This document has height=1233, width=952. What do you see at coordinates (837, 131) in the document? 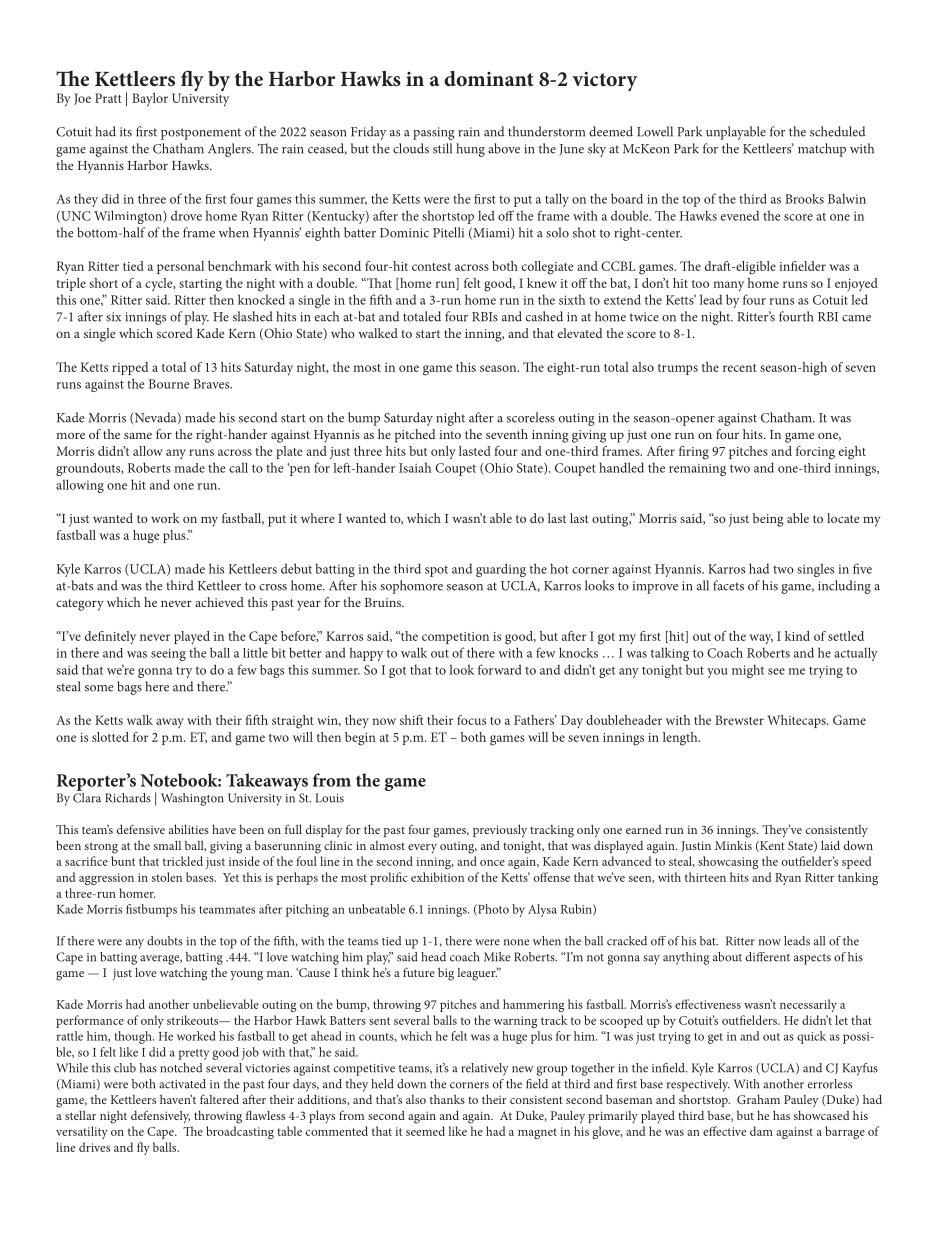
I see `scheduled` at bounding box center [837, 131].
